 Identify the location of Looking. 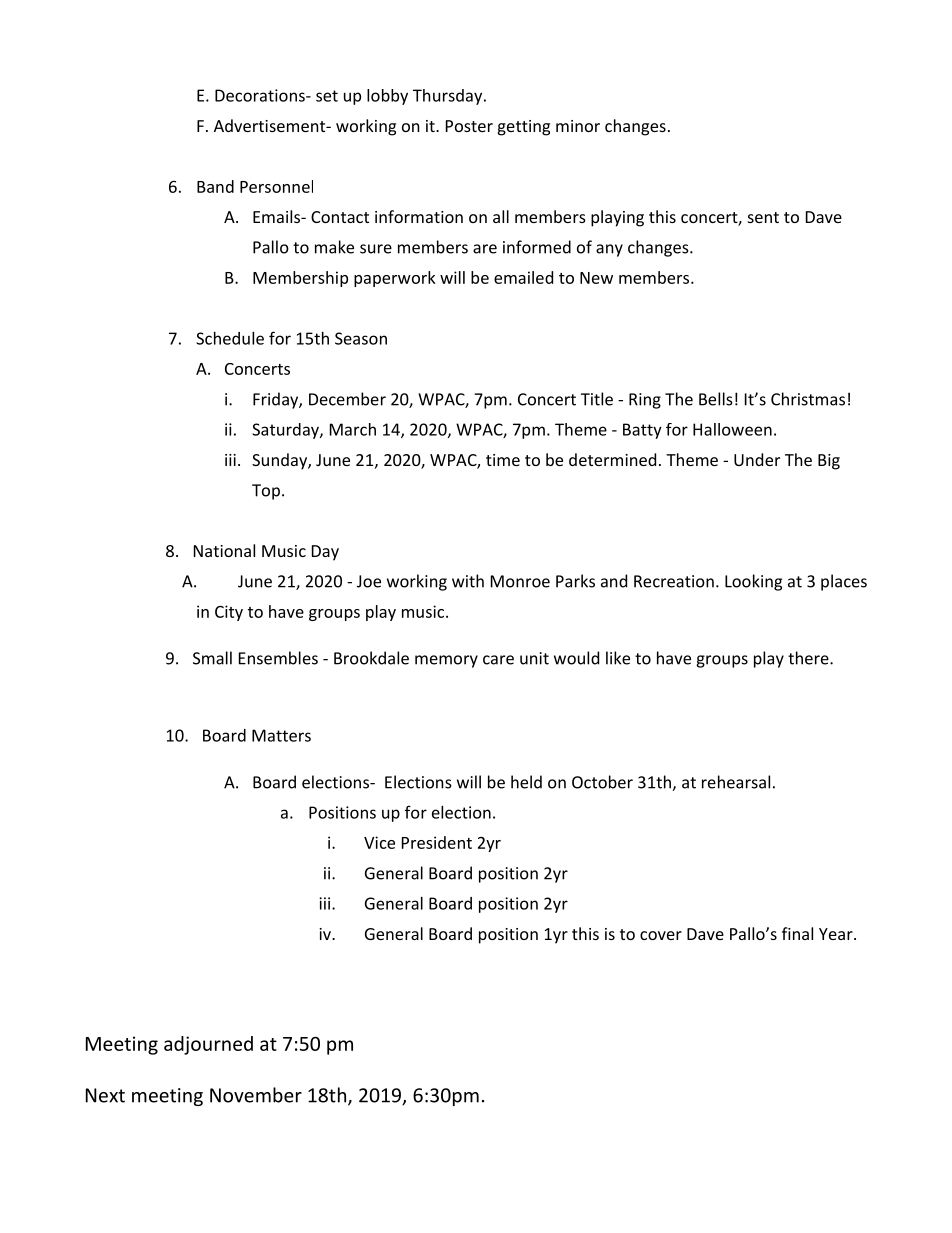
(753, 582).
